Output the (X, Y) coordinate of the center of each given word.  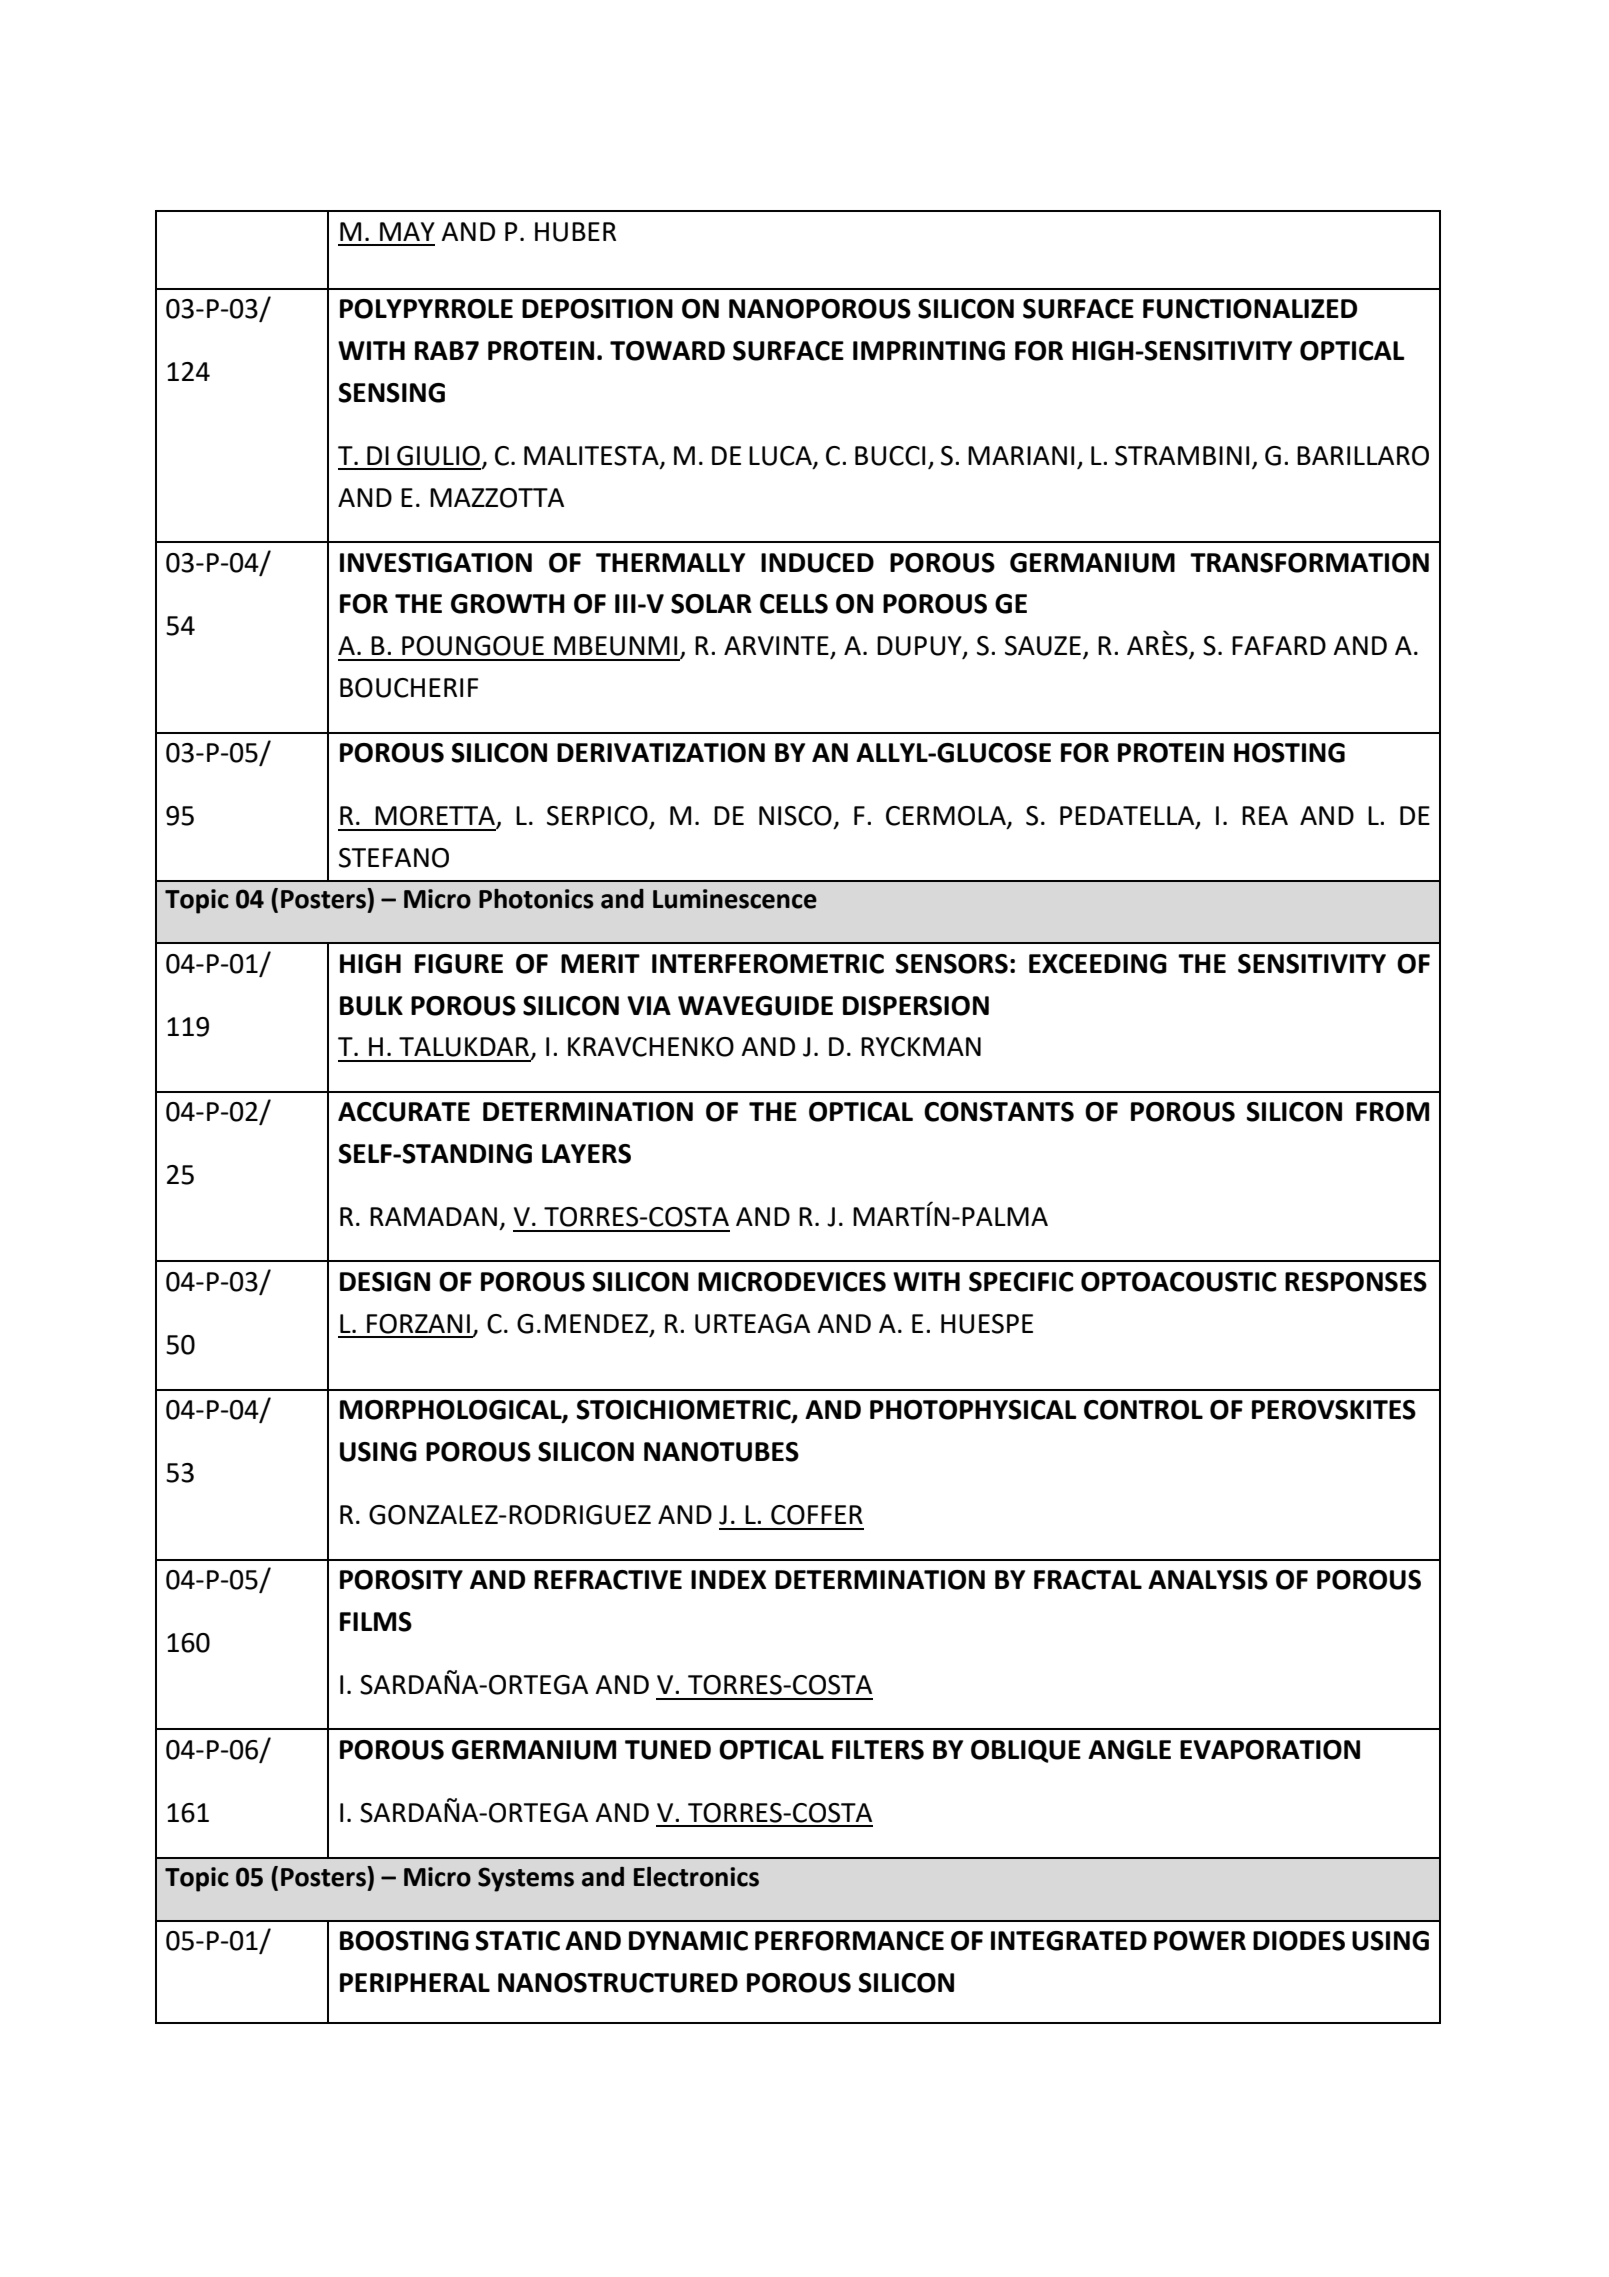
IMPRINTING (929, 351)
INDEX (729, 1579)
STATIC (518, 1941)
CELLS (794, 604)
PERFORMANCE (849, 1941)
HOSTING (1289, 753)
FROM (1392, 1112)
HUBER (575, 232)
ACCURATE (404, 1112)
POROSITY (401, 1580)
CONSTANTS (999, 1112)
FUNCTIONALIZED (1250, 309)
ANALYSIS (1208, 1580)
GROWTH (508, 604)
